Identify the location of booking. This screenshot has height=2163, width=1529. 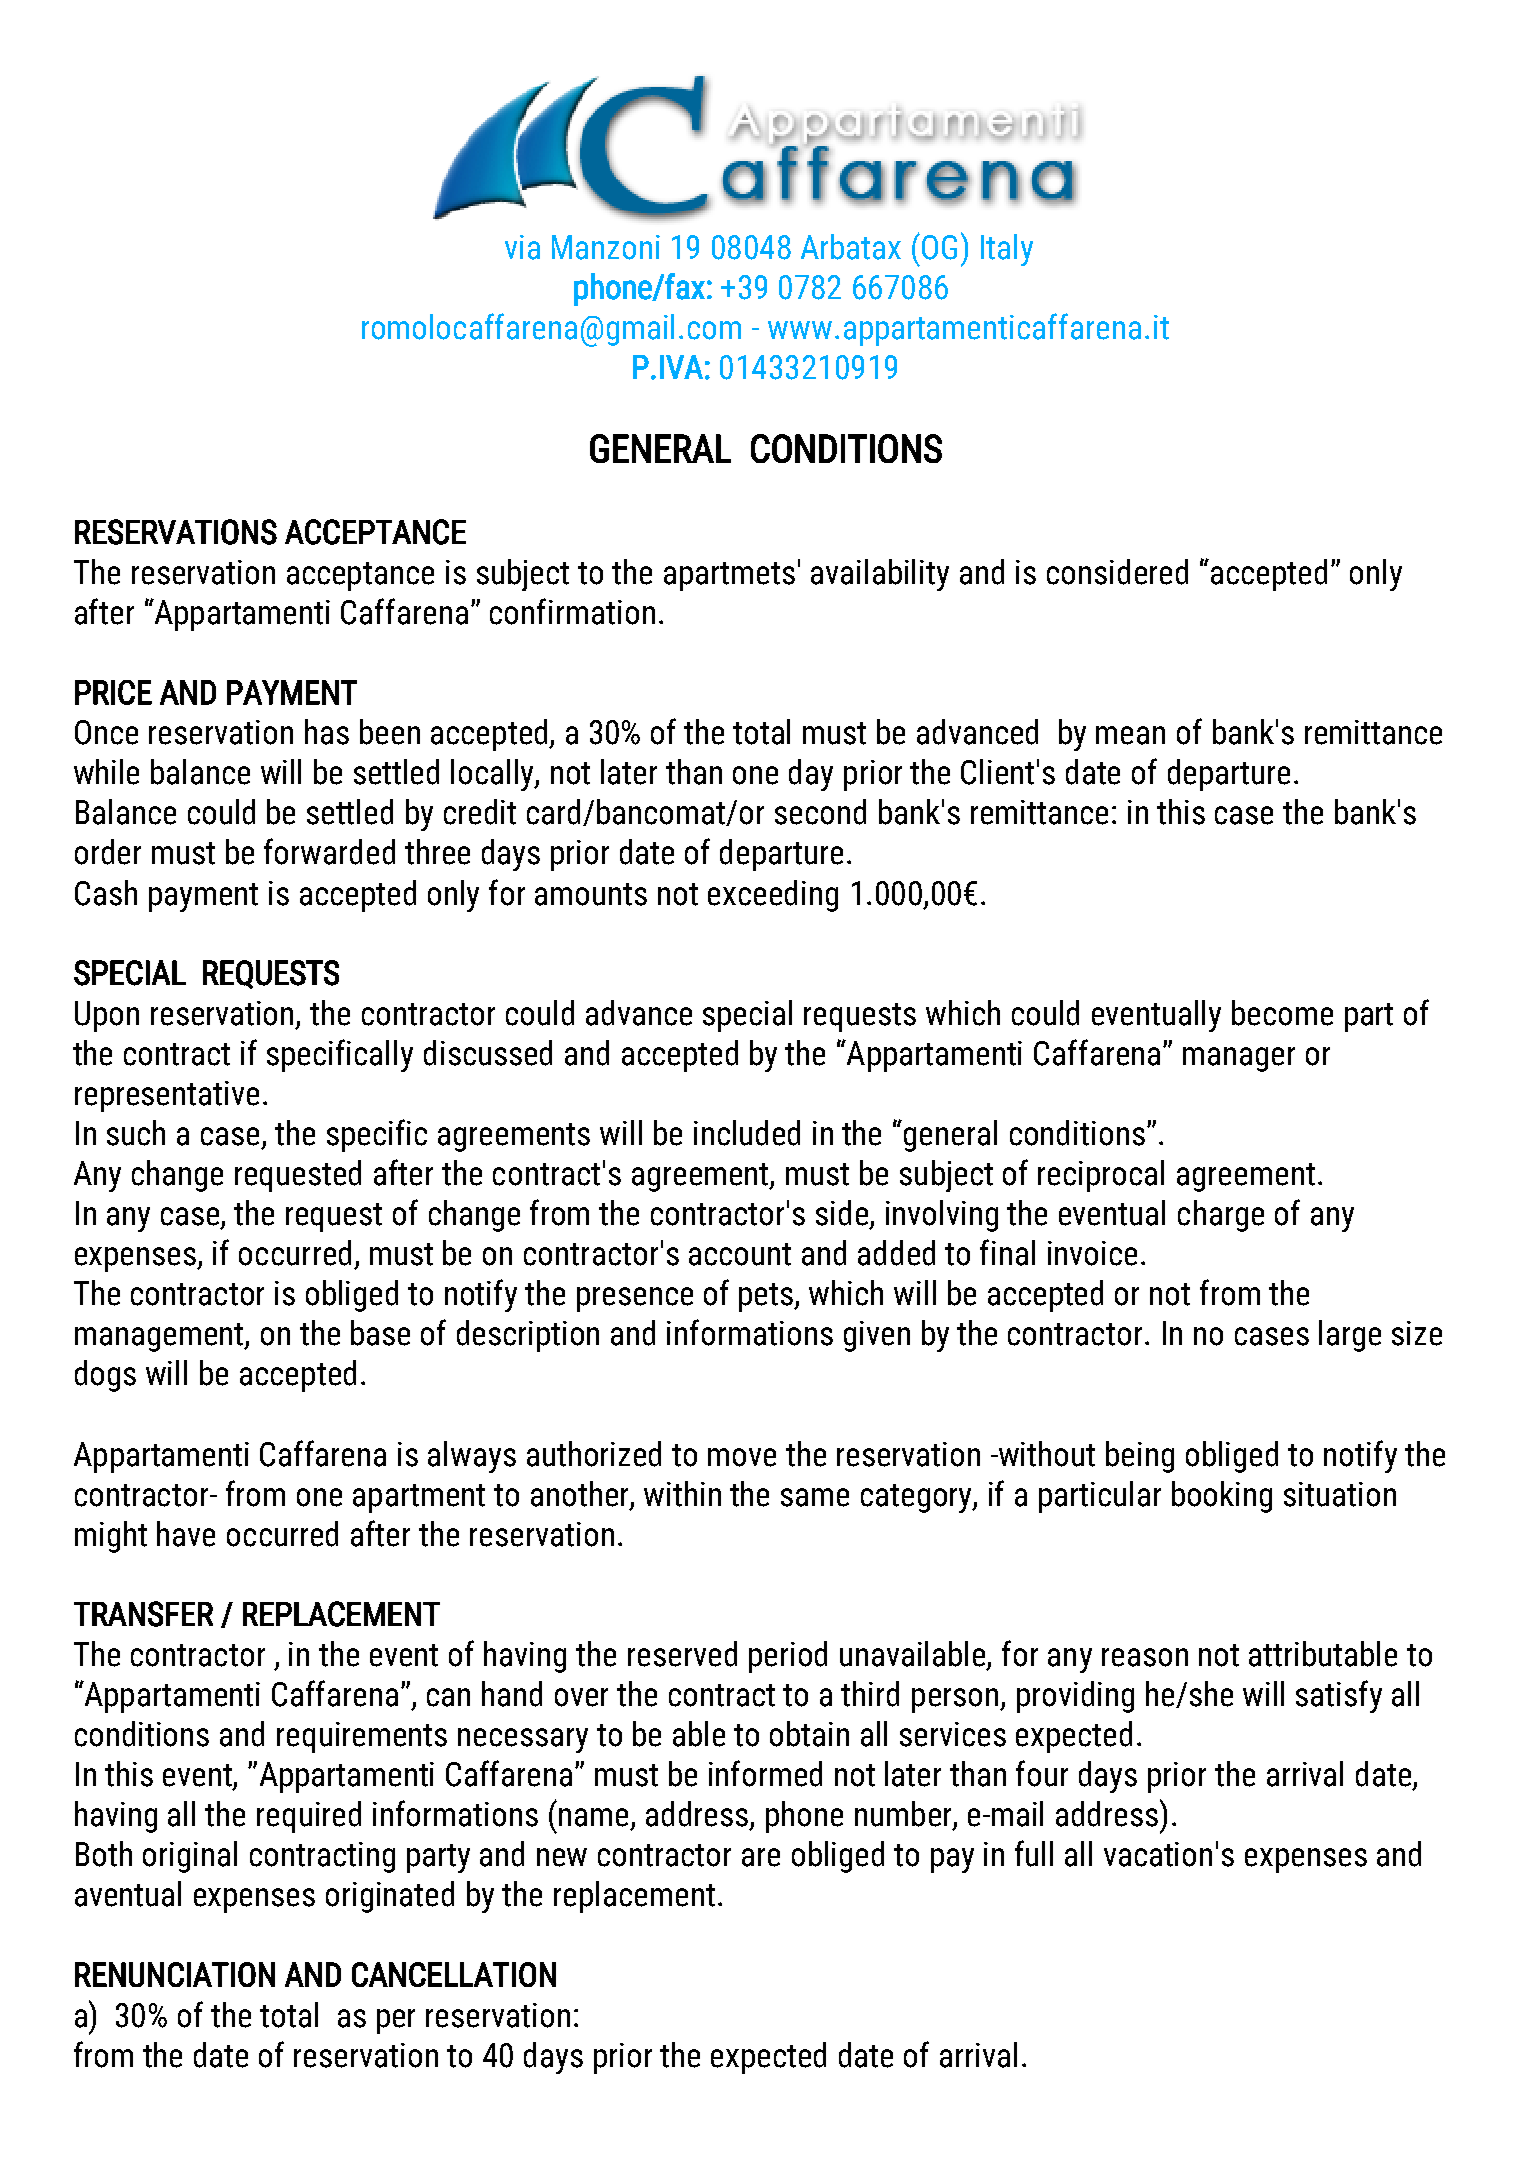
(1222, 1497).
